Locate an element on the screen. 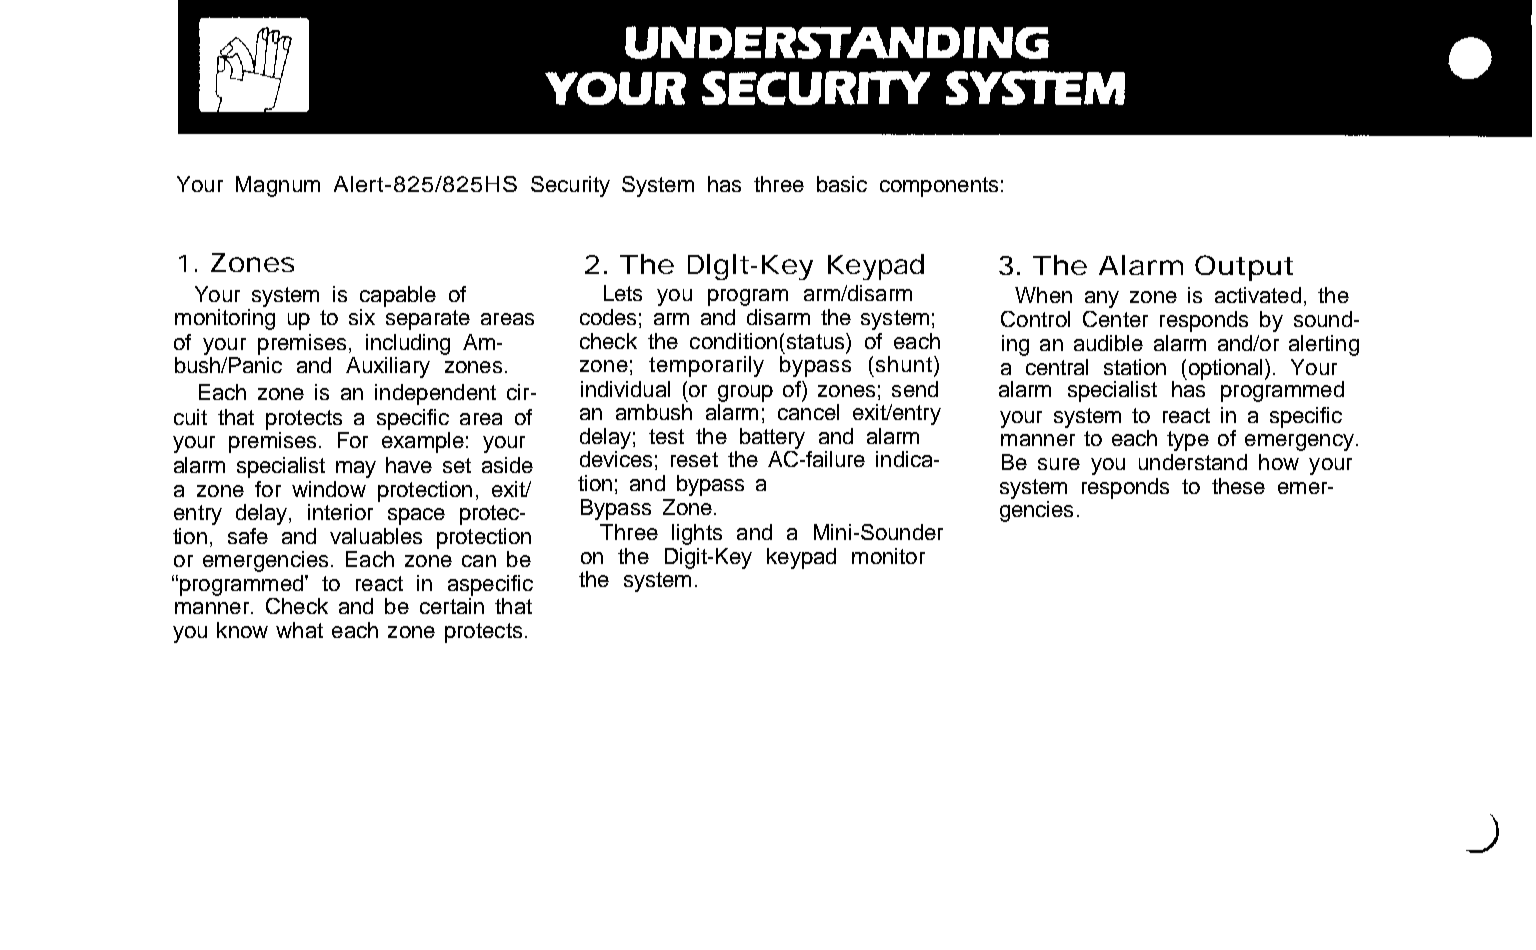 Image resolution: width=1536 pixels, height=950 pixels. may is located at coordinates (356, 469).
